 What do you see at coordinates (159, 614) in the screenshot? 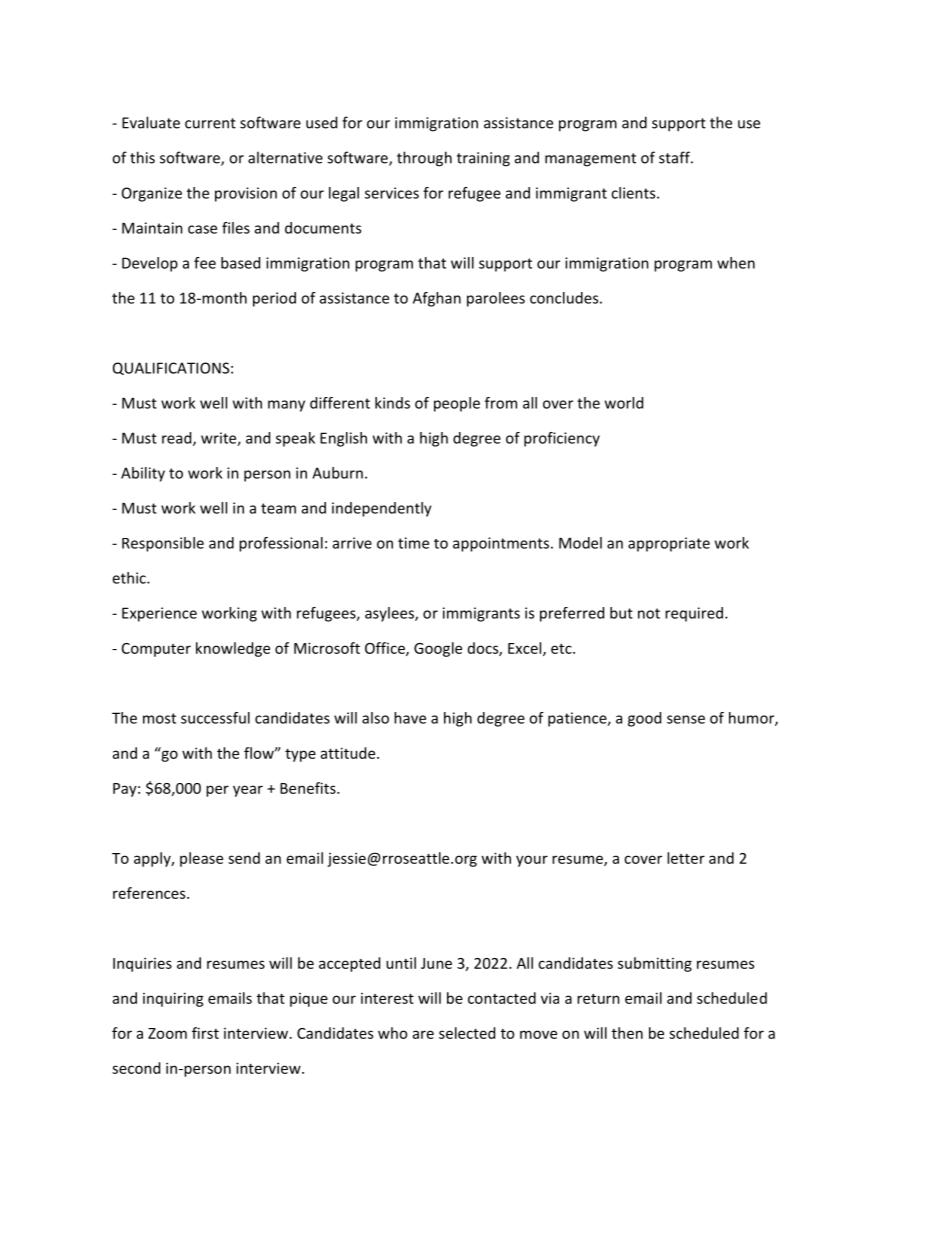
I see `Experience` at bounding box center [159, 614].
